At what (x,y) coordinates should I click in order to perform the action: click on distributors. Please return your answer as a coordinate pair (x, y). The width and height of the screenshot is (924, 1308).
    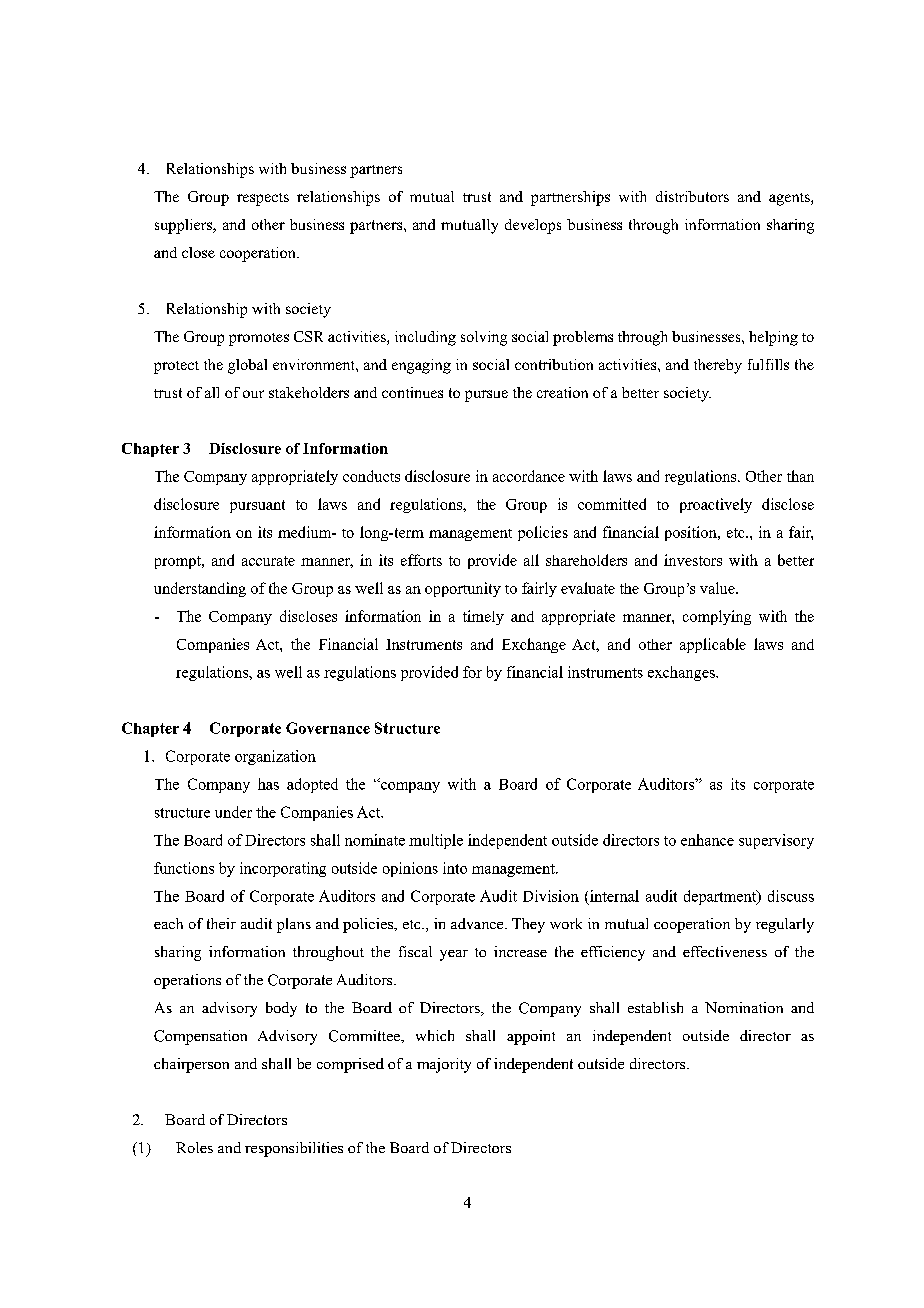
    Looking at the image, I should click on (692, 196).
